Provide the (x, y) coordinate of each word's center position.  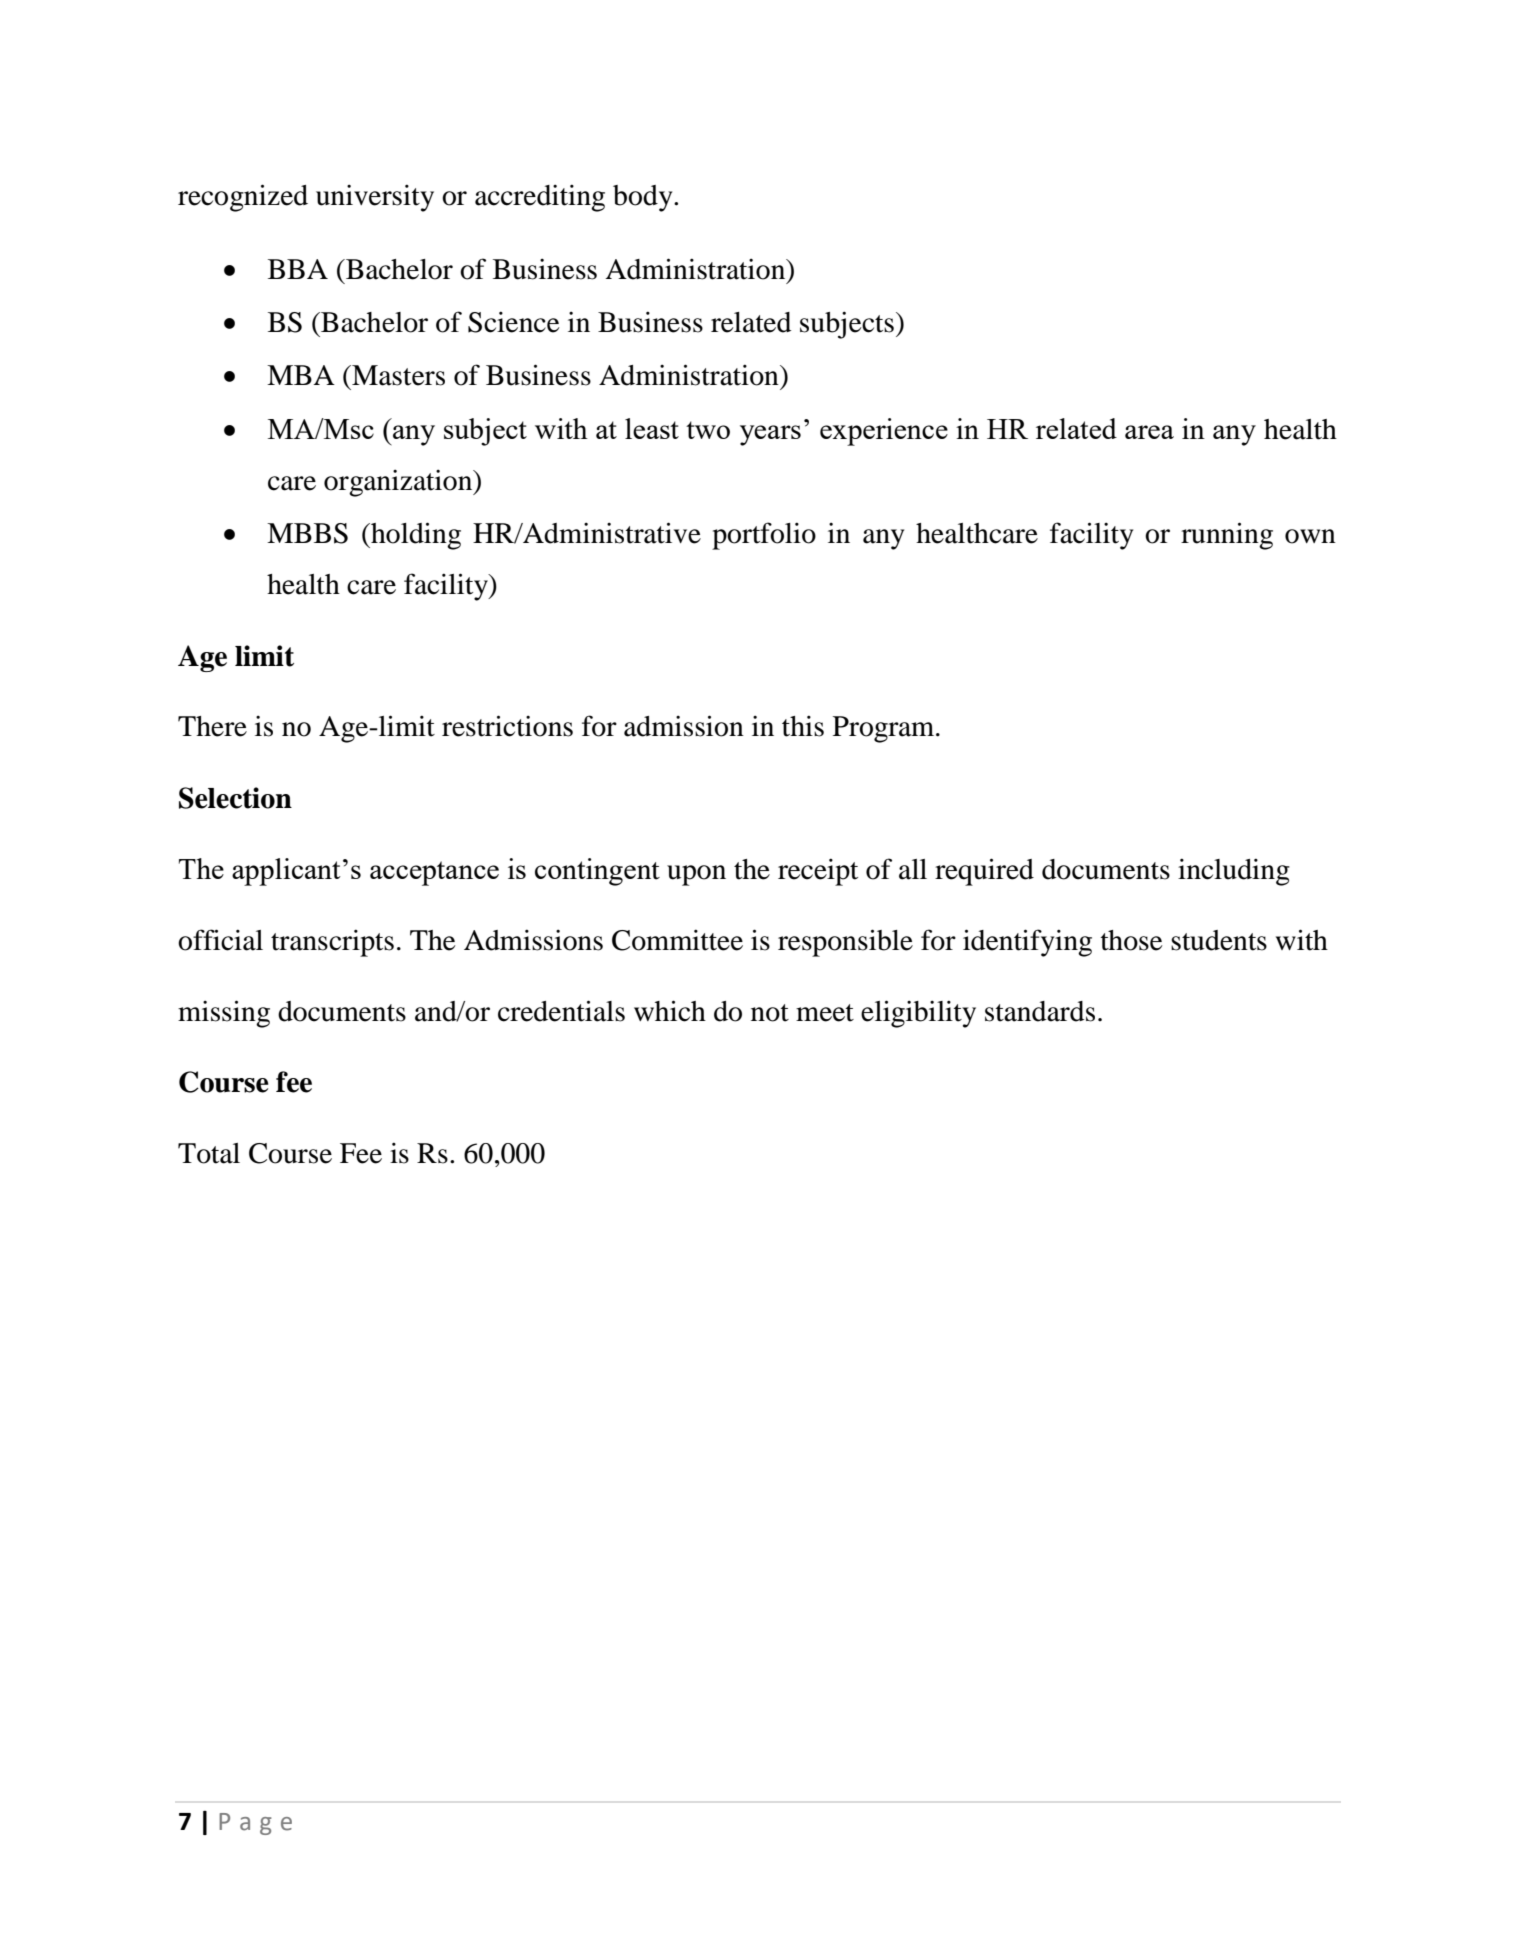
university (375, 198)
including (1234, 872)
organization (399, 483)
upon (696, 875)
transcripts (332, 943)
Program (885, 729)
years (770, 435)
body (644, 198)
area (1149, 432)
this (803, 726)
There (212, 726)
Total (209, 1153)
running (1227, 536)
